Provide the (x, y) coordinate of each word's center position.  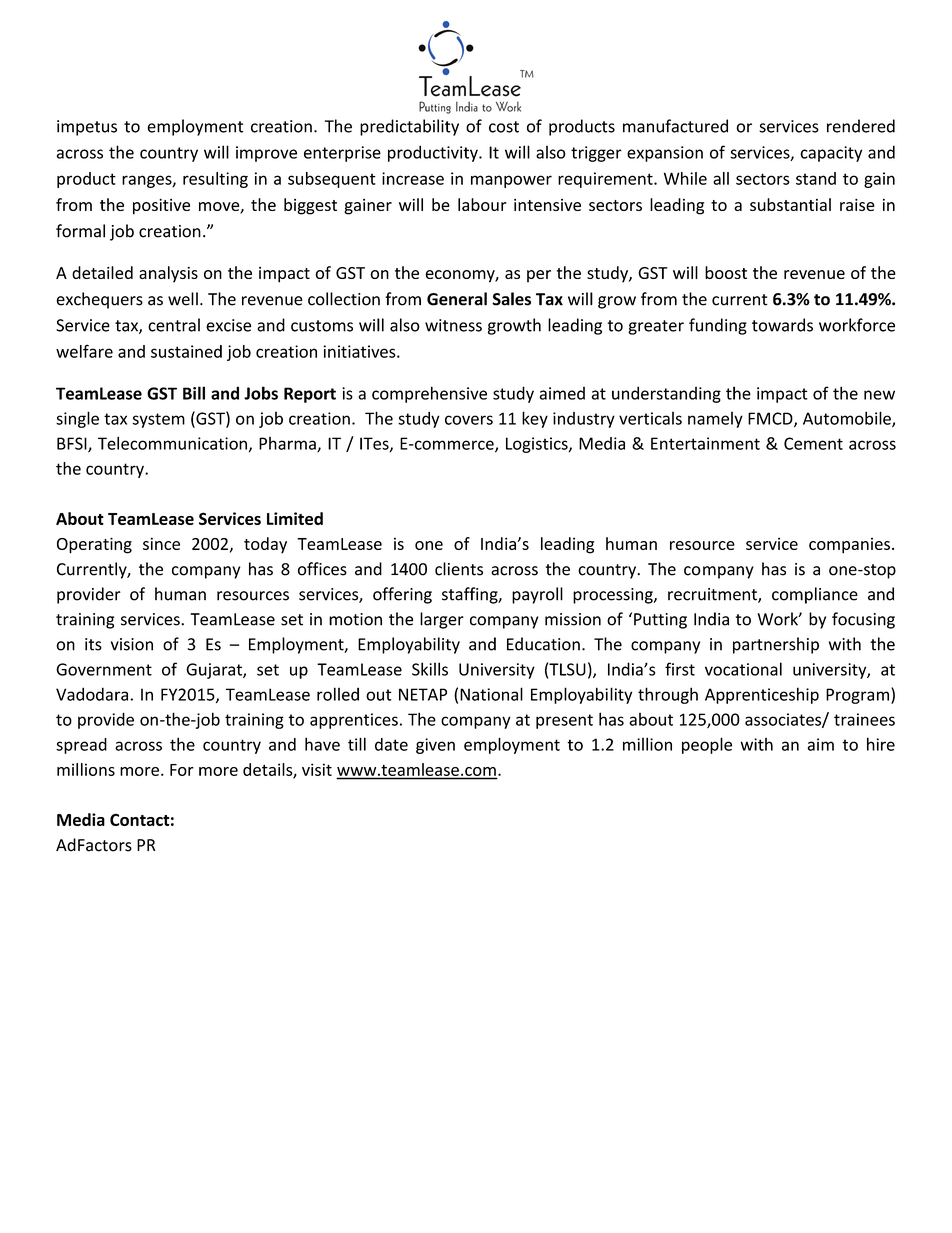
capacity (831, 154)
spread (81, 746)
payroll (537, 595)
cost (504, 127)
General (457, 299)
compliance (815, 595)
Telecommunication (172, 443)
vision (132, 644)
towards (782, 325)
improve (266, 154)
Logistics (538, 445)
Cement (813, 443)
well (183, 299)
